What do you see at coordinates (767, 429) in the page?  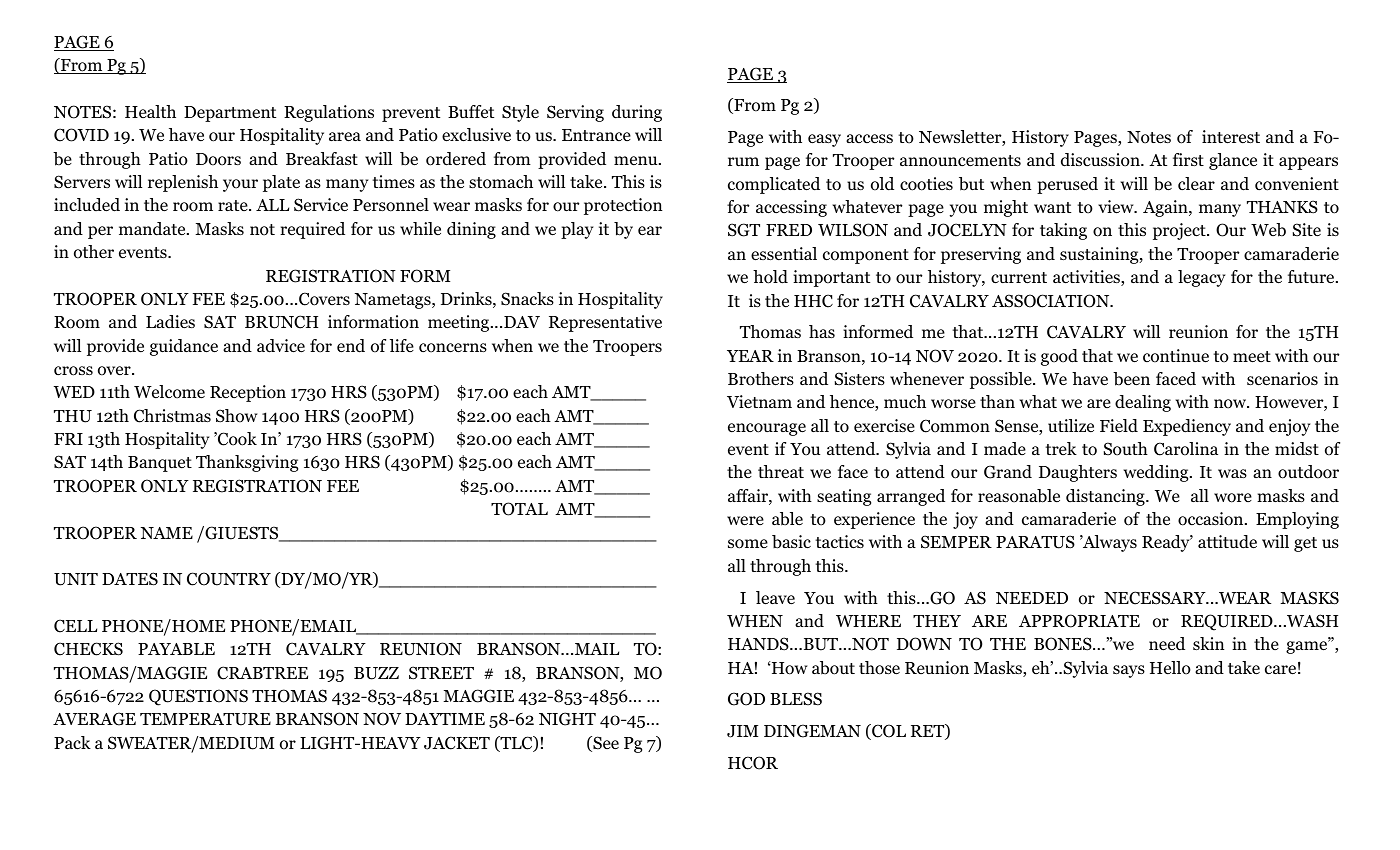 I see `encourage` at bounding box center [767, 429].
